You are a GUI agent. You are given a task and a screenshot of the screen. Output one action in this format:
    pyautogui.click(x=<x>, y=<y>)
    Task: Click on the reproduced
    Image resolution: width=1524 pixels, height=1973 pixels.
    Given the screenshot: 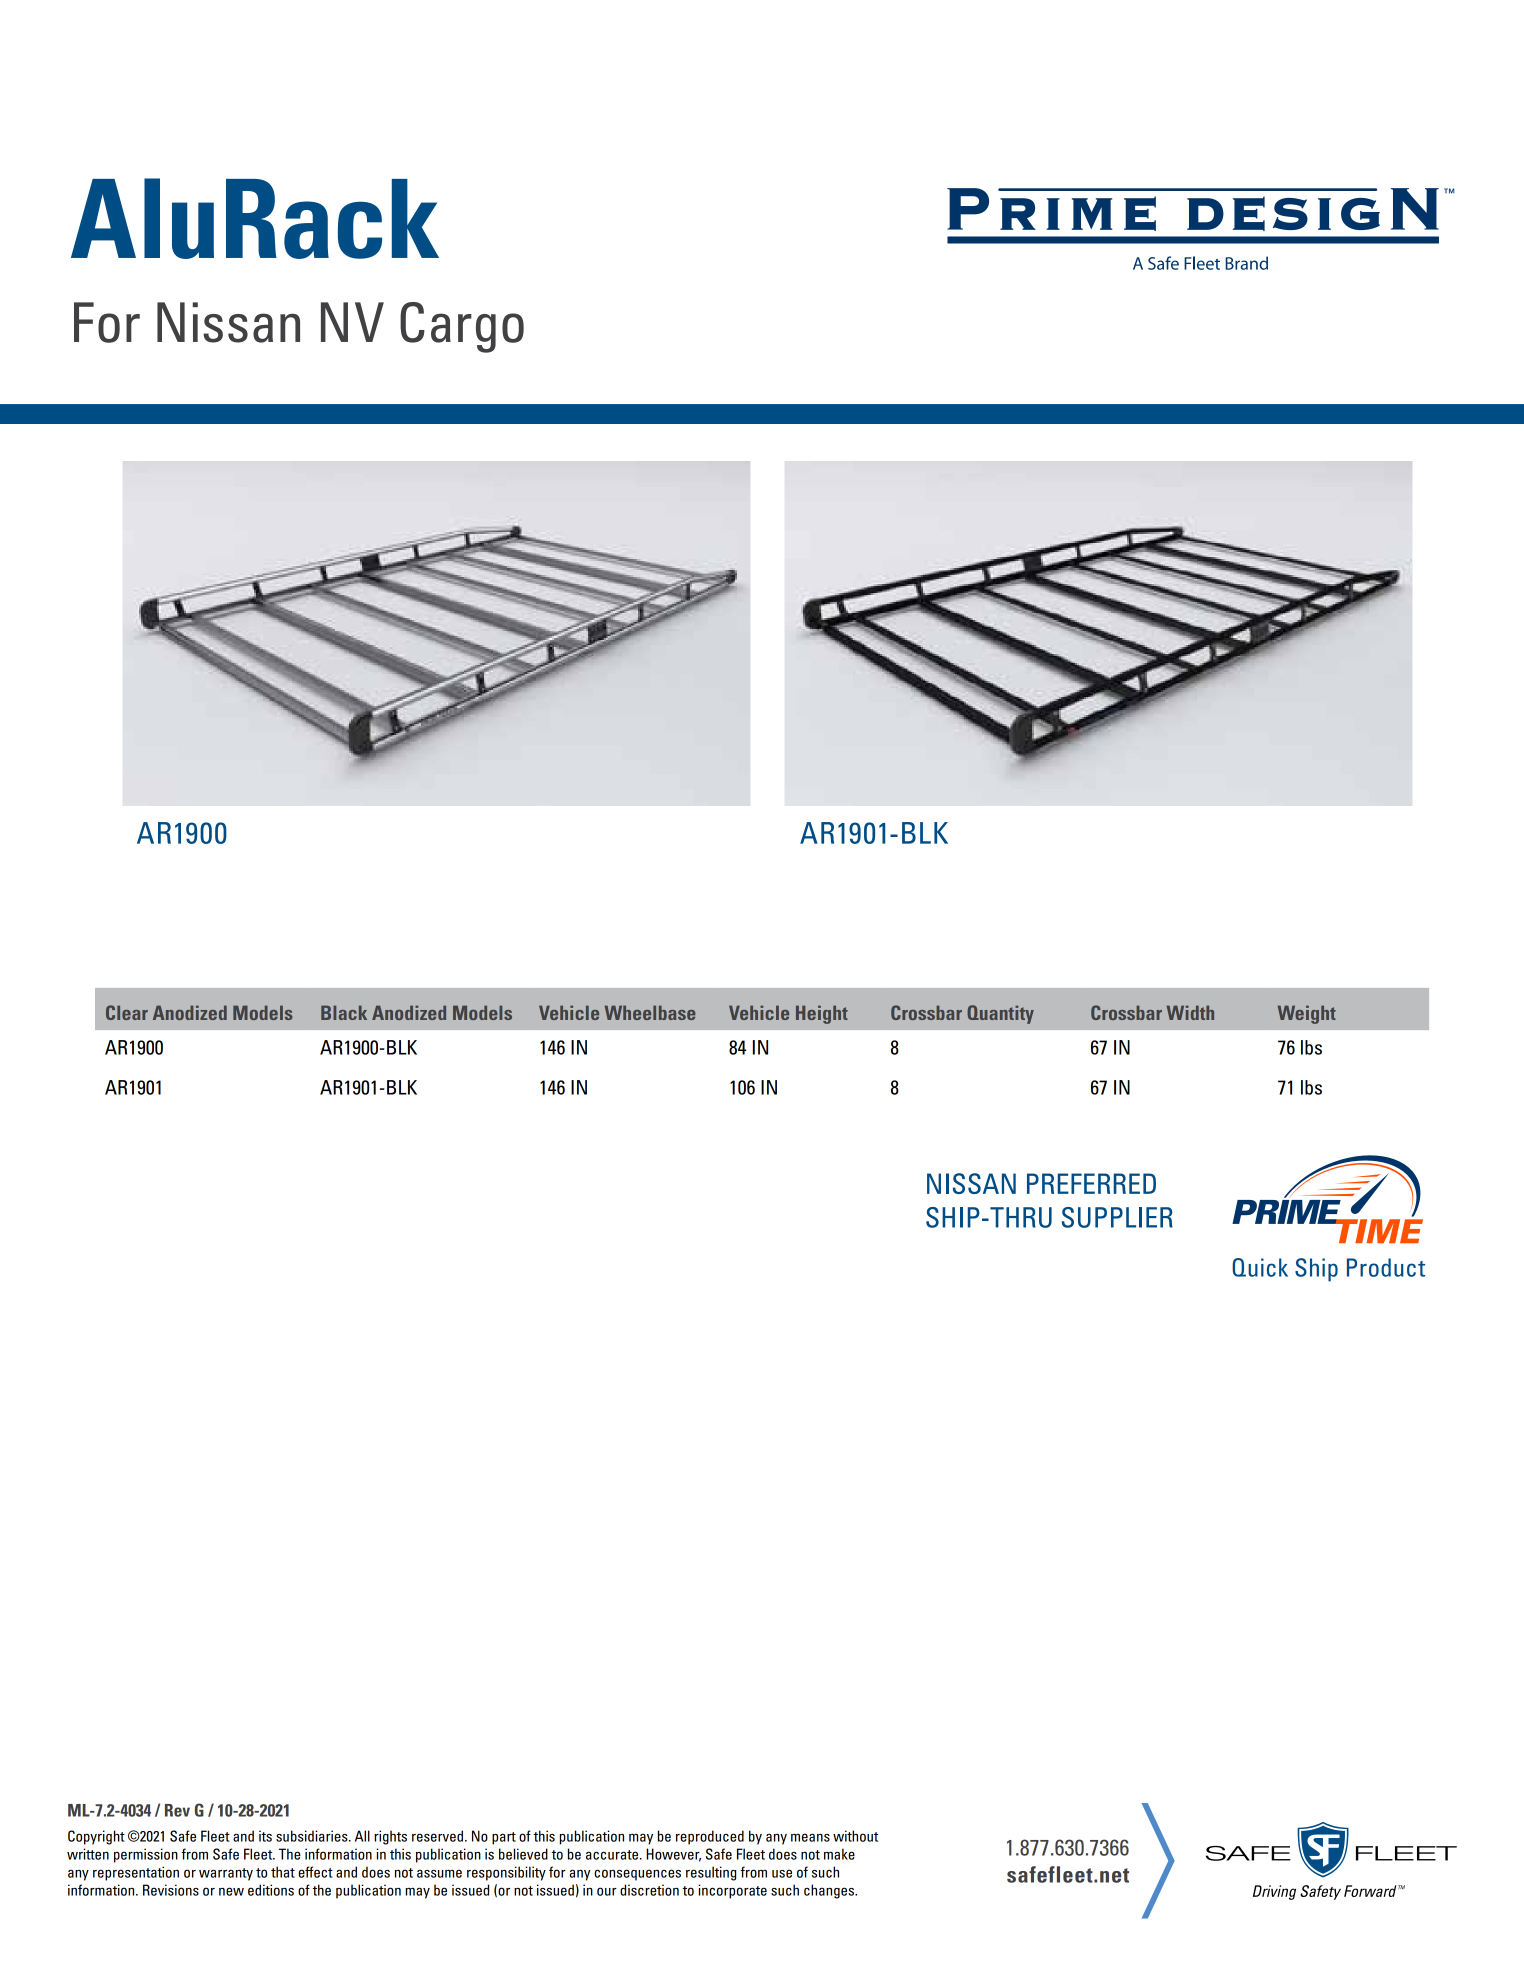 What is the action you would take?
    pyautogui.click(x=710, y=1837)
